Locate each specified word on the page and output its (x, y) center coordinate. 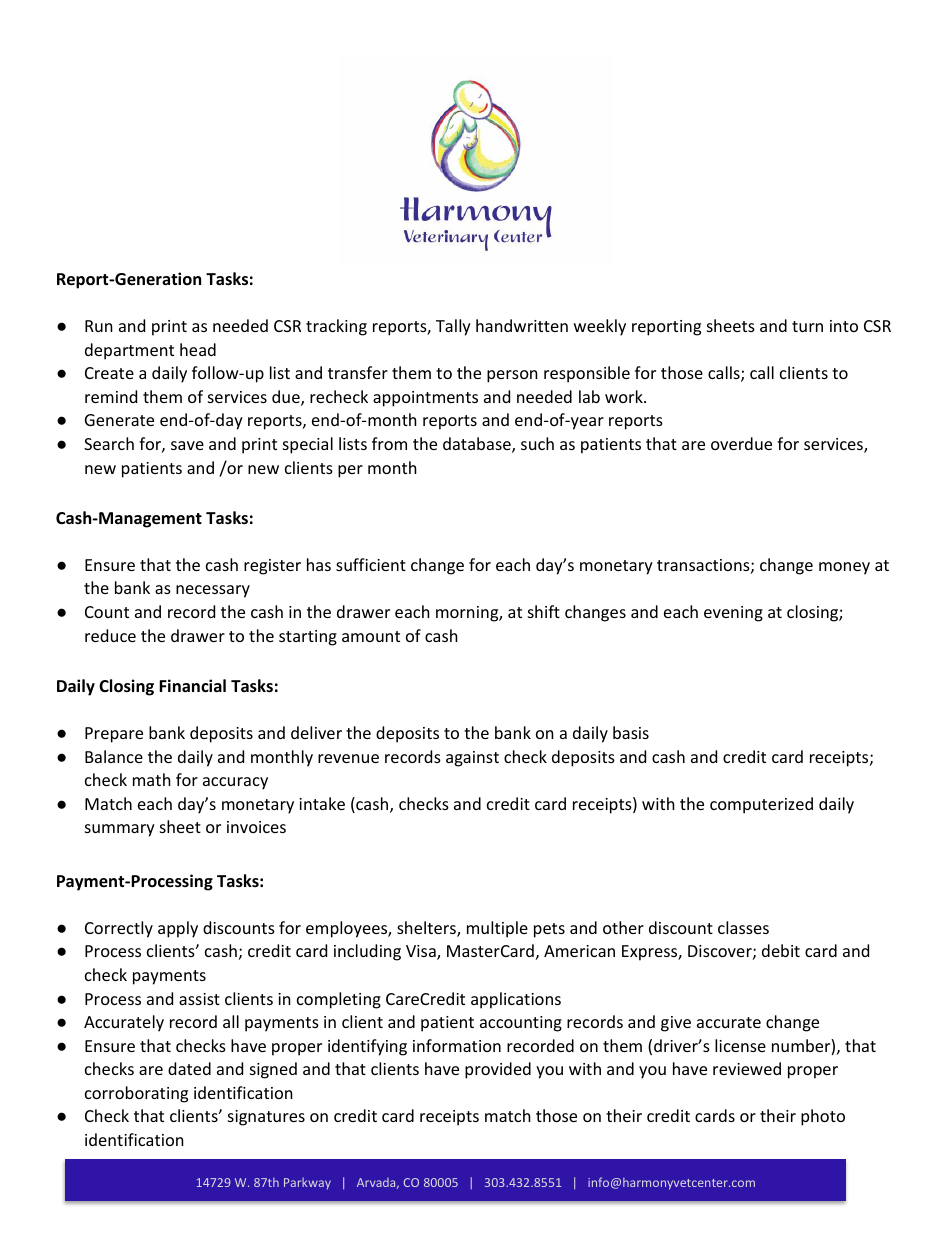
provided (498, 1070)
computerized (761, 805)
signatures (266, 1118)
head (198, 349)
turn (807, 326)
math (152, 779)
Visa (422, 952)
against (472, 759)
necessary (213, 591)
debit (781, 950)
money (844, 568)
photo (823, 1117)
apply (178, 929)
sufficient (371, 564)
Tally (453, 327)
